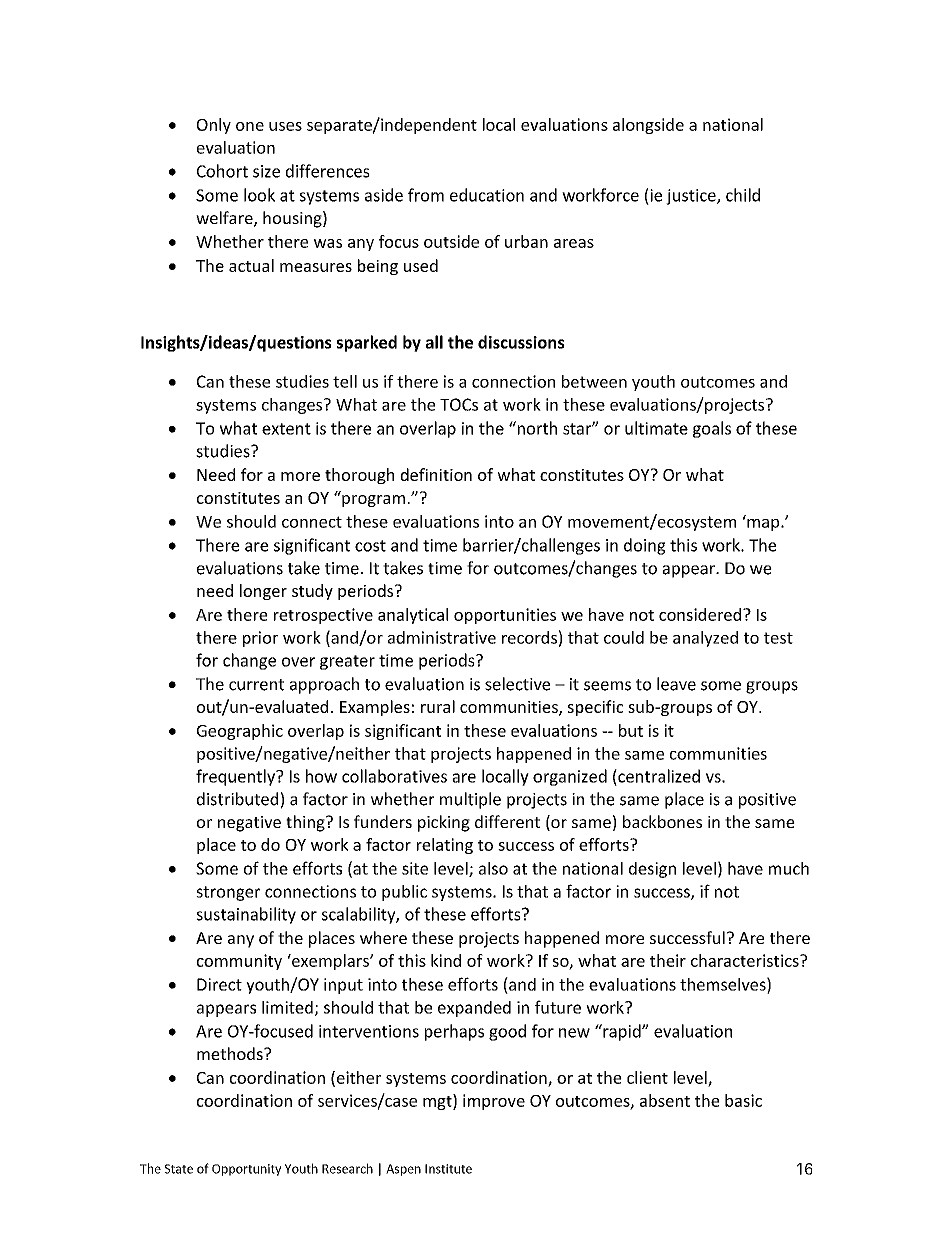 This screenshot has height=1233, width=952. What do you see at coordinates (246, 1170) in the screenshot?
I see `Opportunity` at bounding box center [246, 1170].
